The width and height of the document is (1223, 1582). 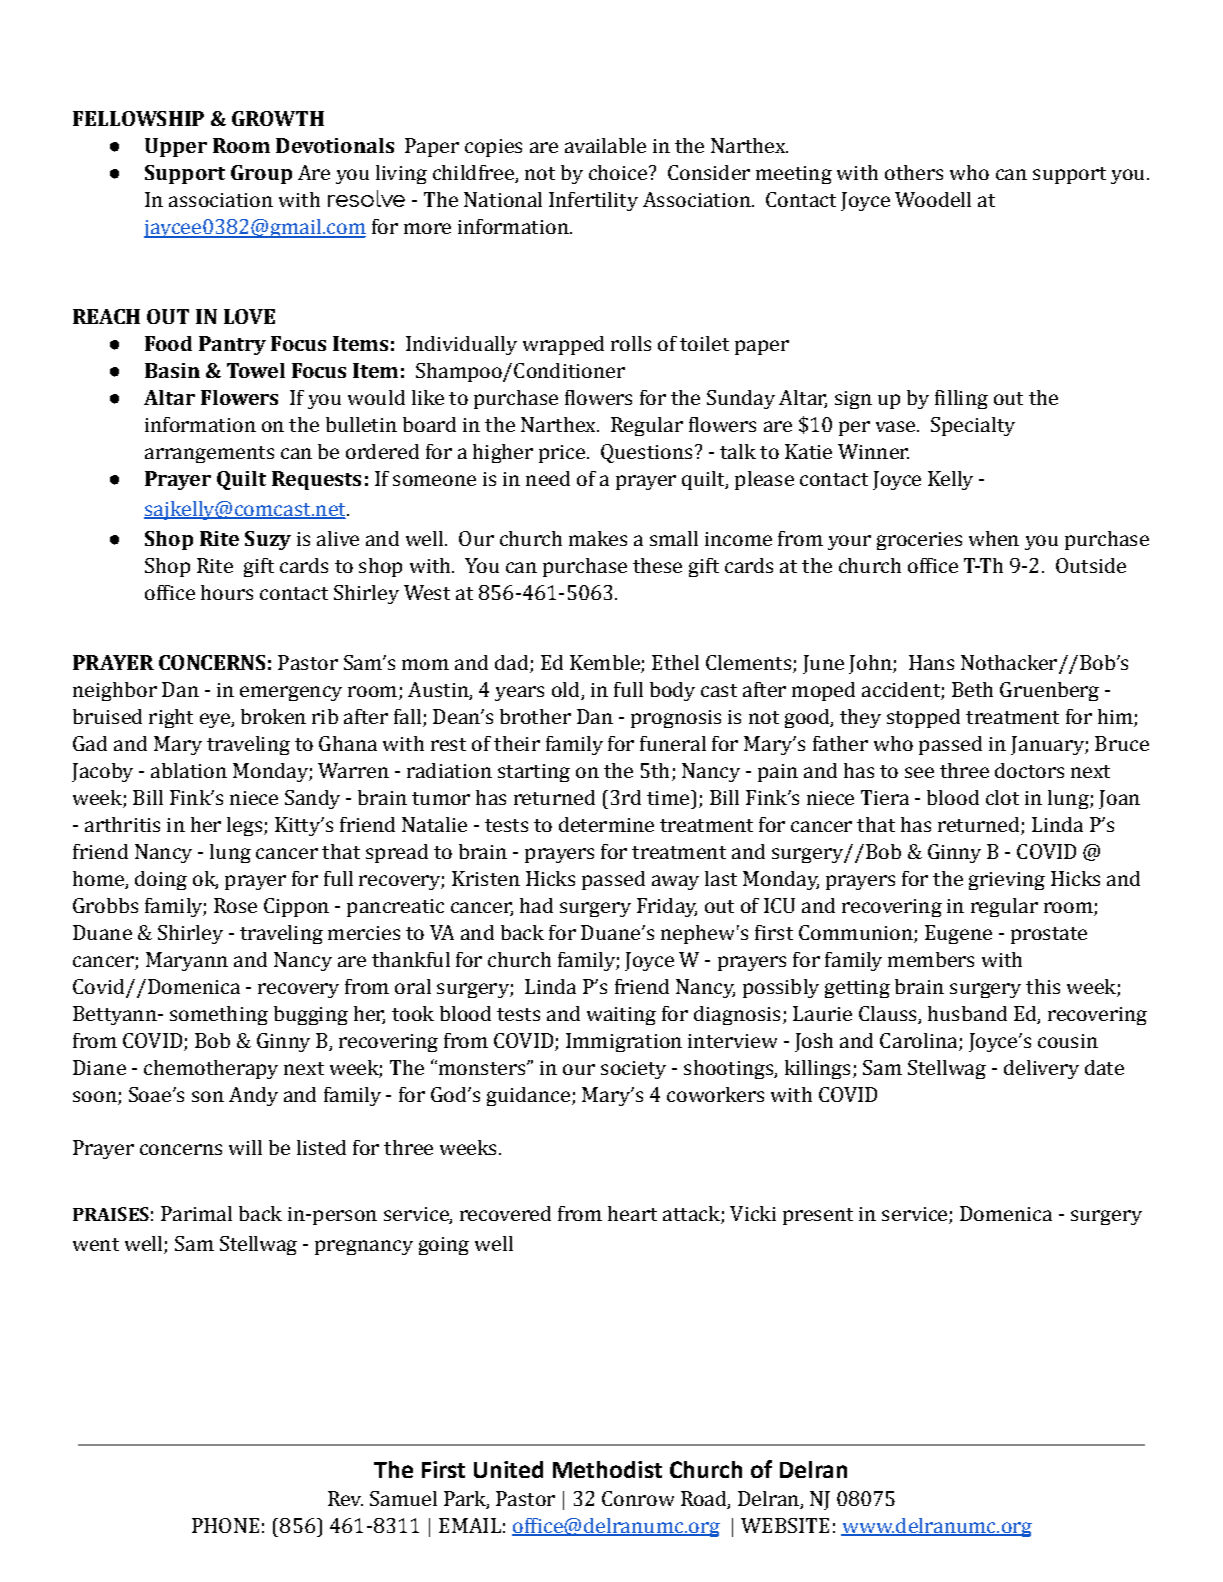 I want to click on present, so click(x=818, y=1216).
